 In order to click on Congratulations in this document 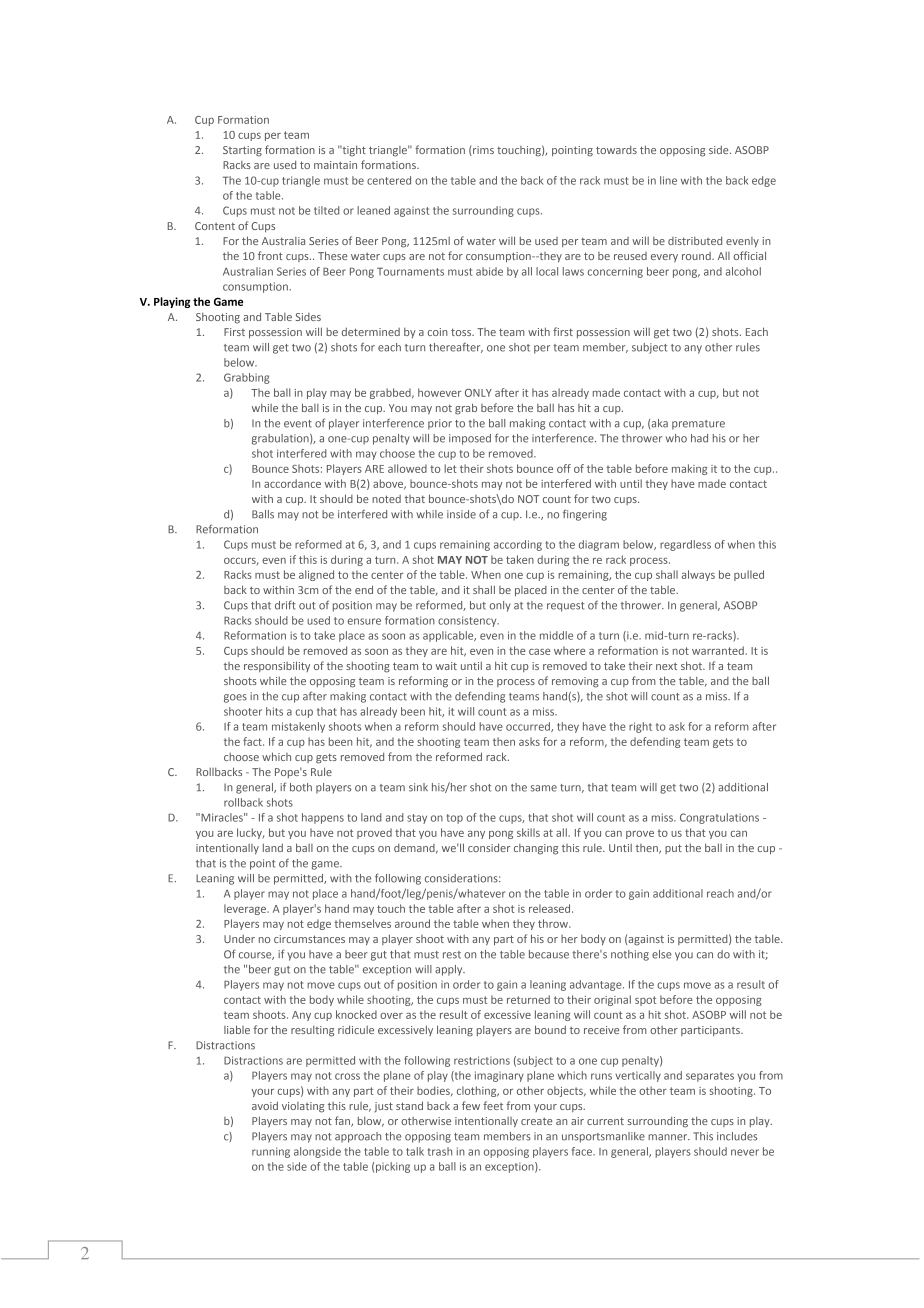, I will do `click(719, 818)`.
